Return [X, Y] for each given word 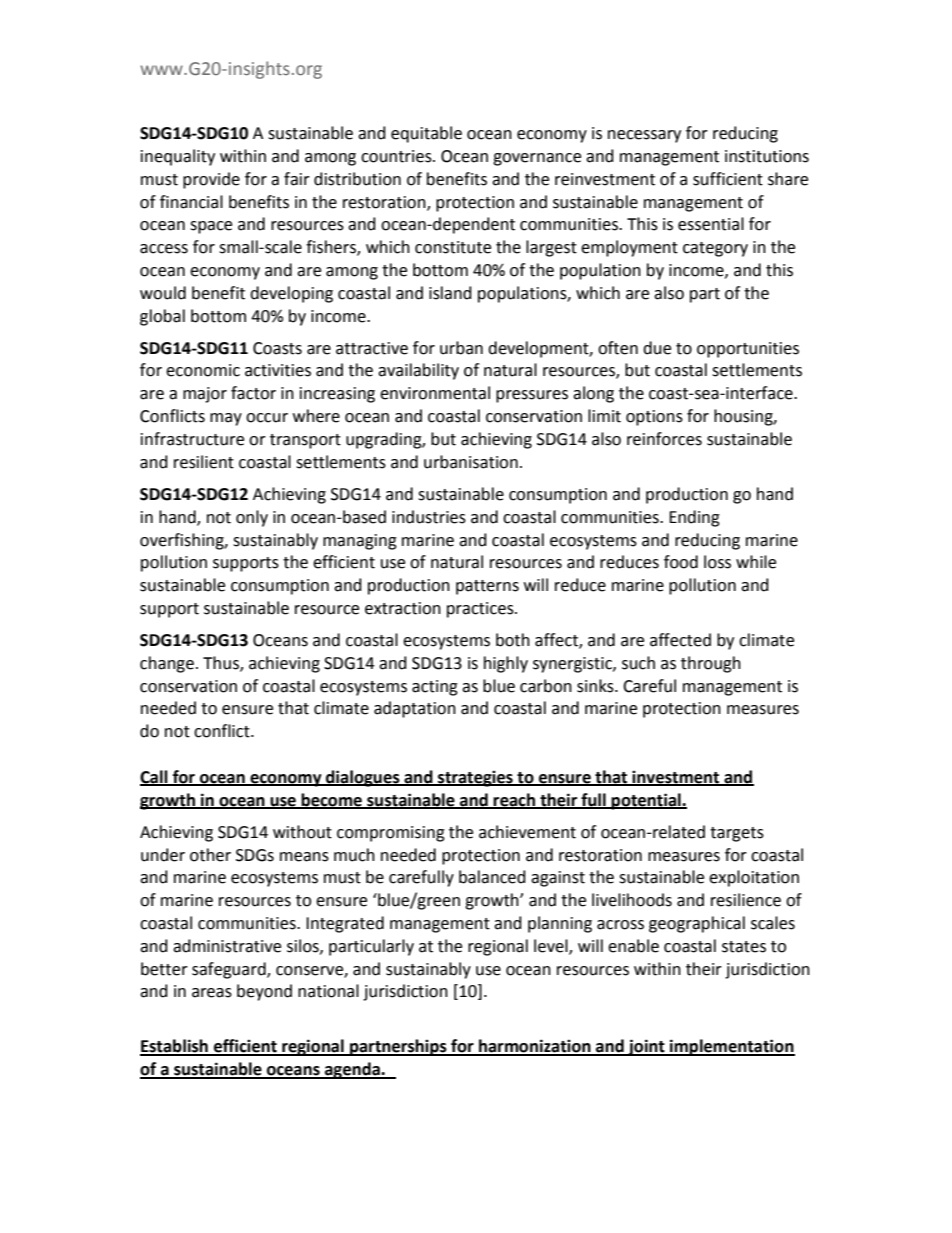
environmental [435, 393]
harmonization [535, 1047]
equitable [426, 134]
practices [481, 610]
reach [514, 800]
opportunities [748, 350]
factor [253, 393]
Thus [222, 663]
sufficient [728, 179]
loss [717, 562]
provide [211, 180]
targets [737, 834]
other [210, 855]
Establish [175, 1047]
